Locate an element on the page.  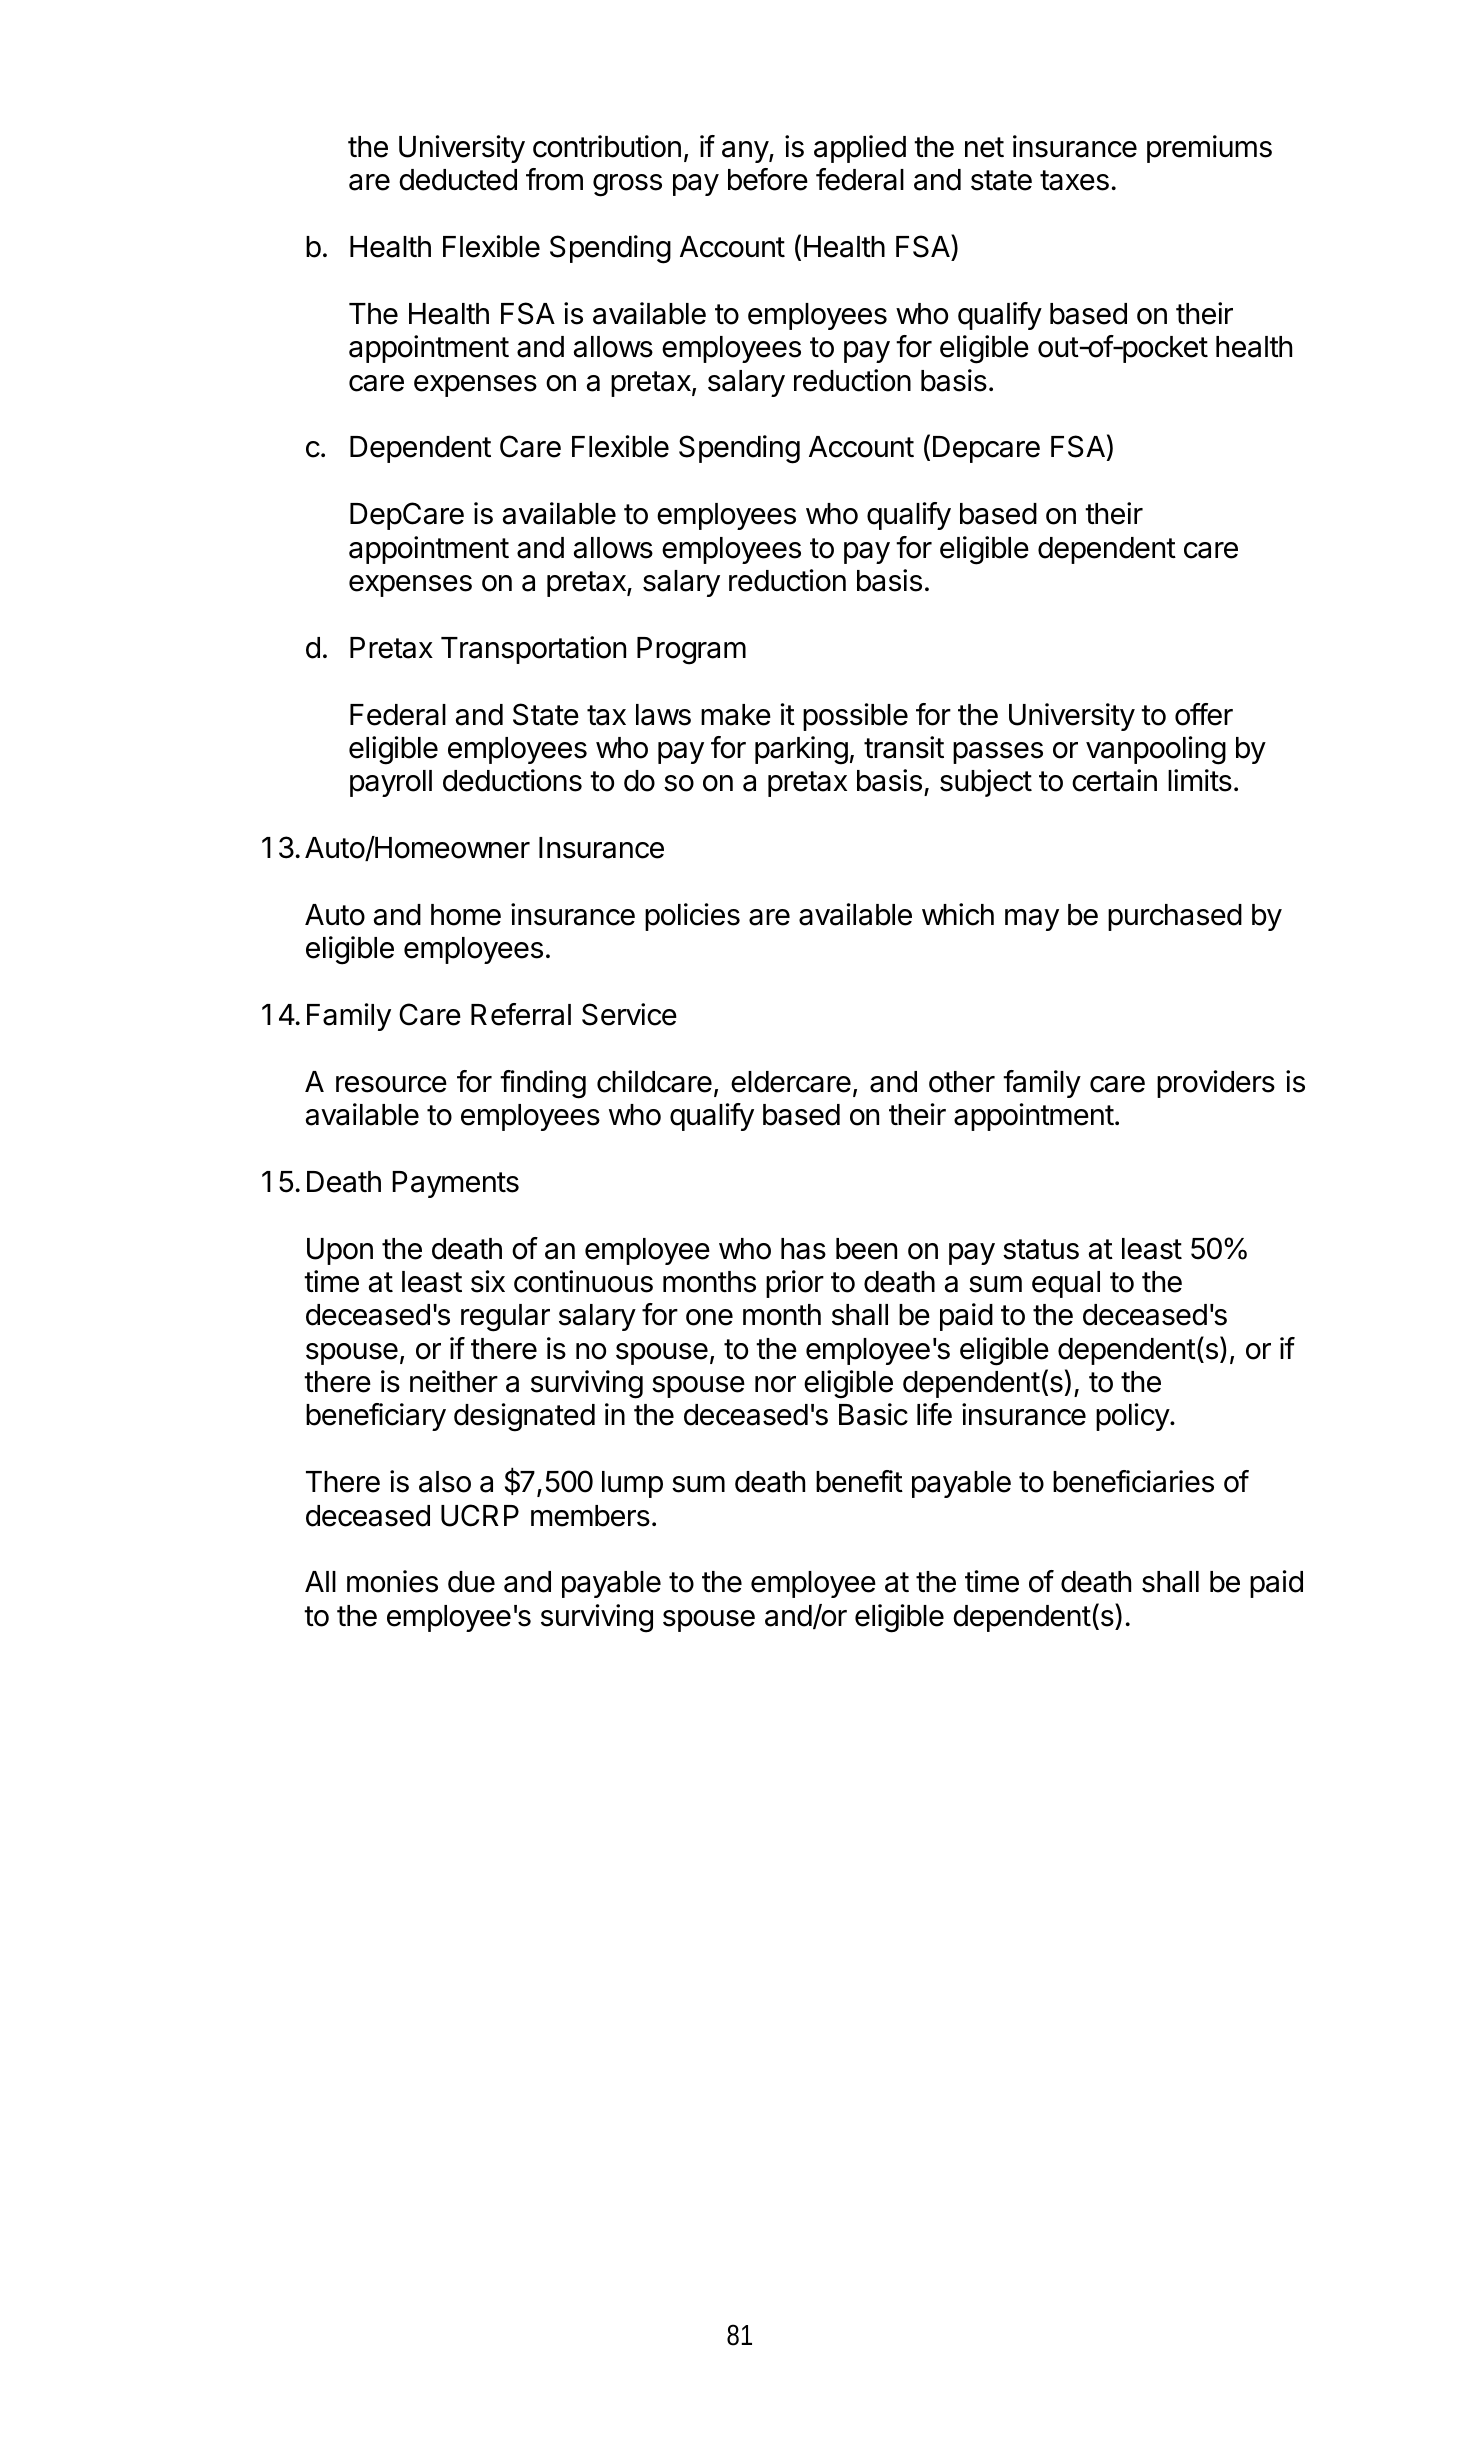
due is located at coordinates (471, 1582).
